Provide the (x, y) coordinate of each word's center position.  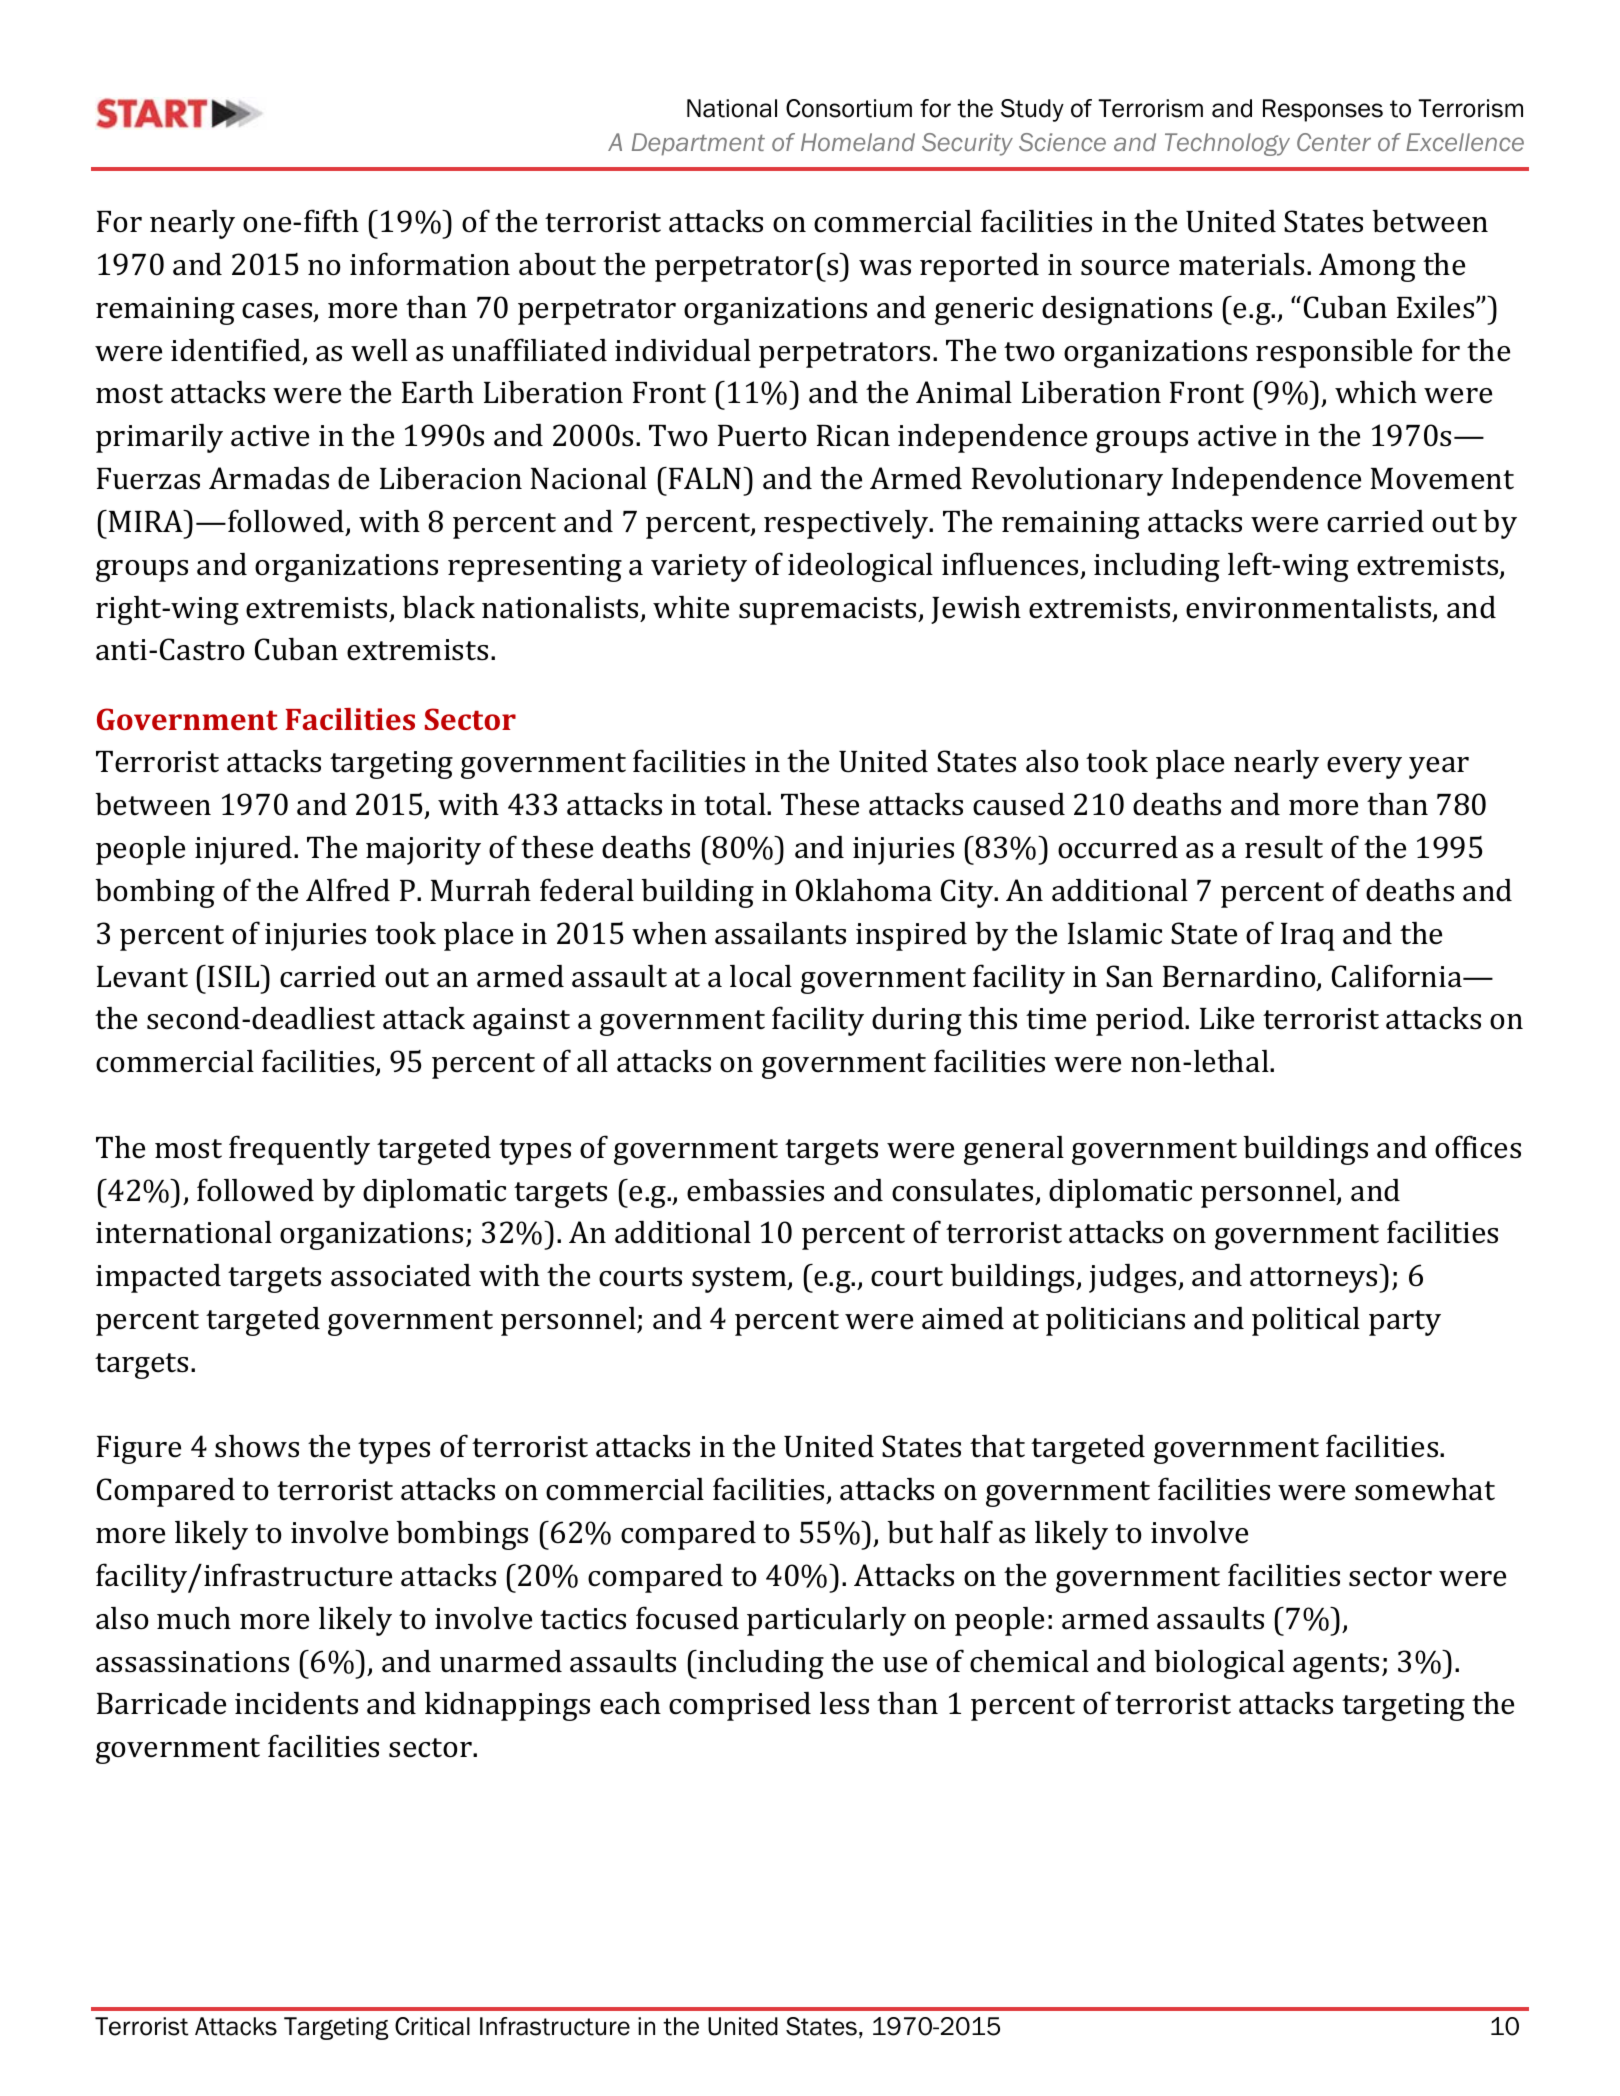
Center (1334, 142)
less (844, 1703)
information (430, 264)
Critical (432, 2026)
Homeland (858, 142)
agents (1336, 1666)
